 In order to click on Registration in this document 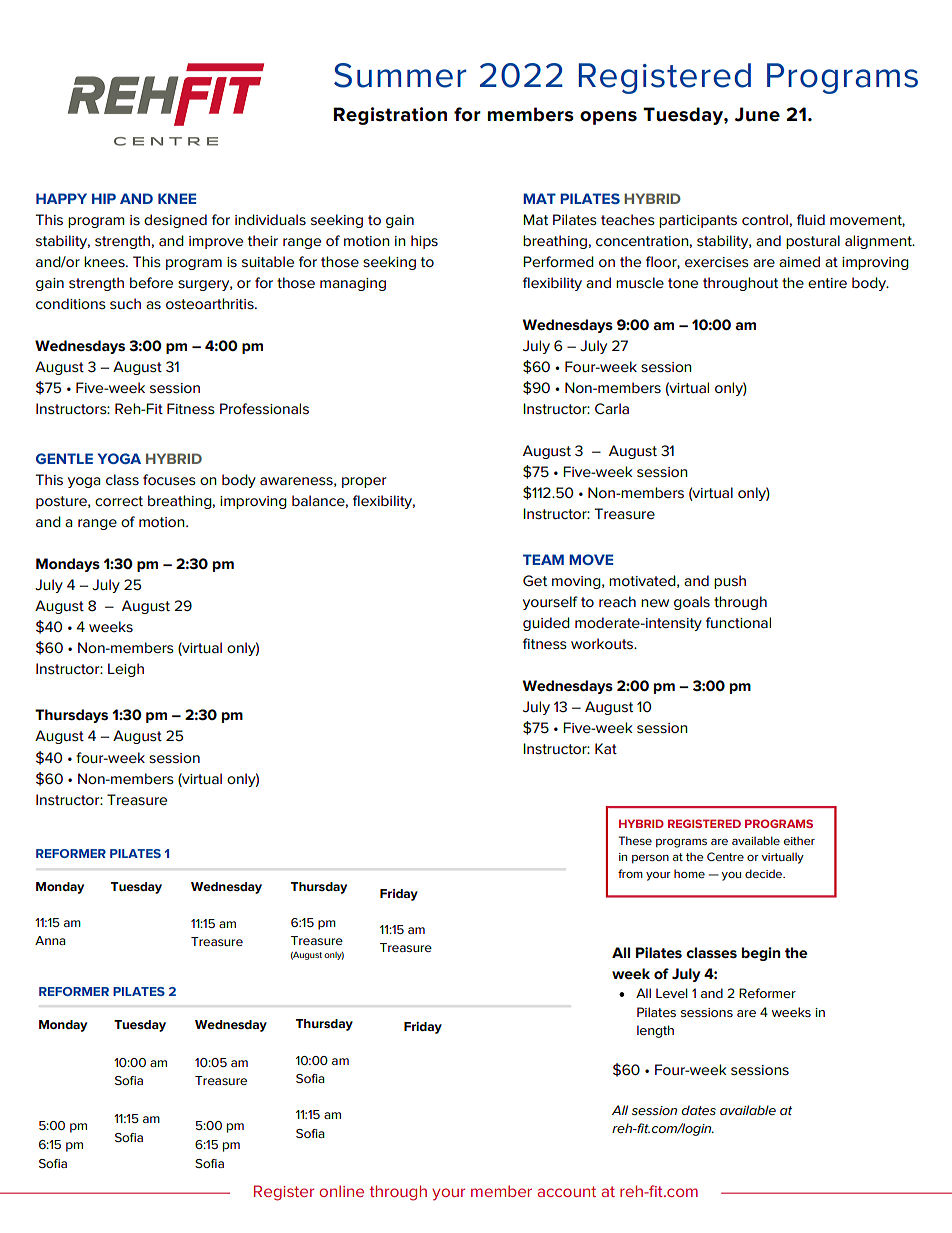, I will do `click(390, 116)`.
